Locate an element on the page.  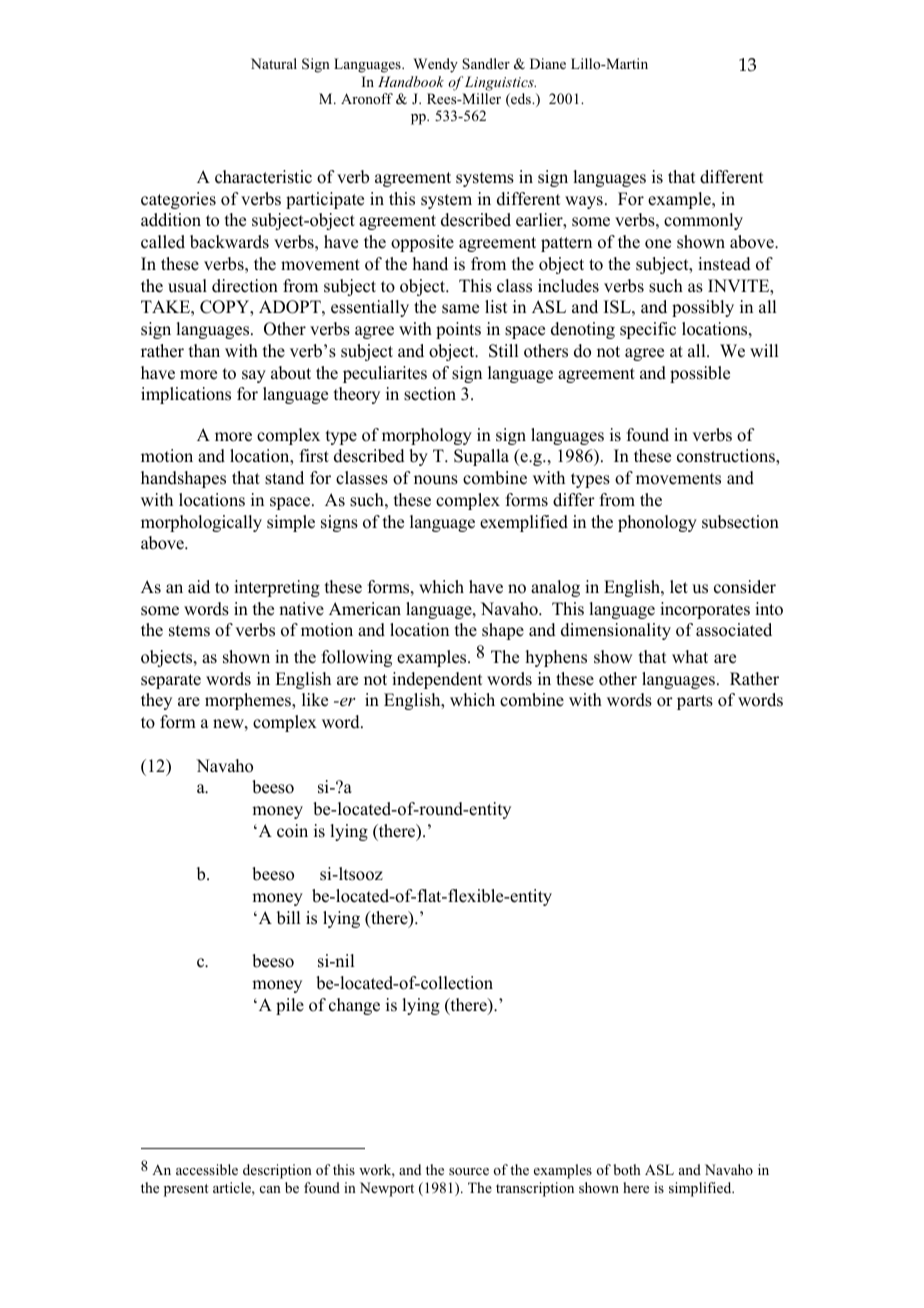
direction is located at coordinates (245, 286).
